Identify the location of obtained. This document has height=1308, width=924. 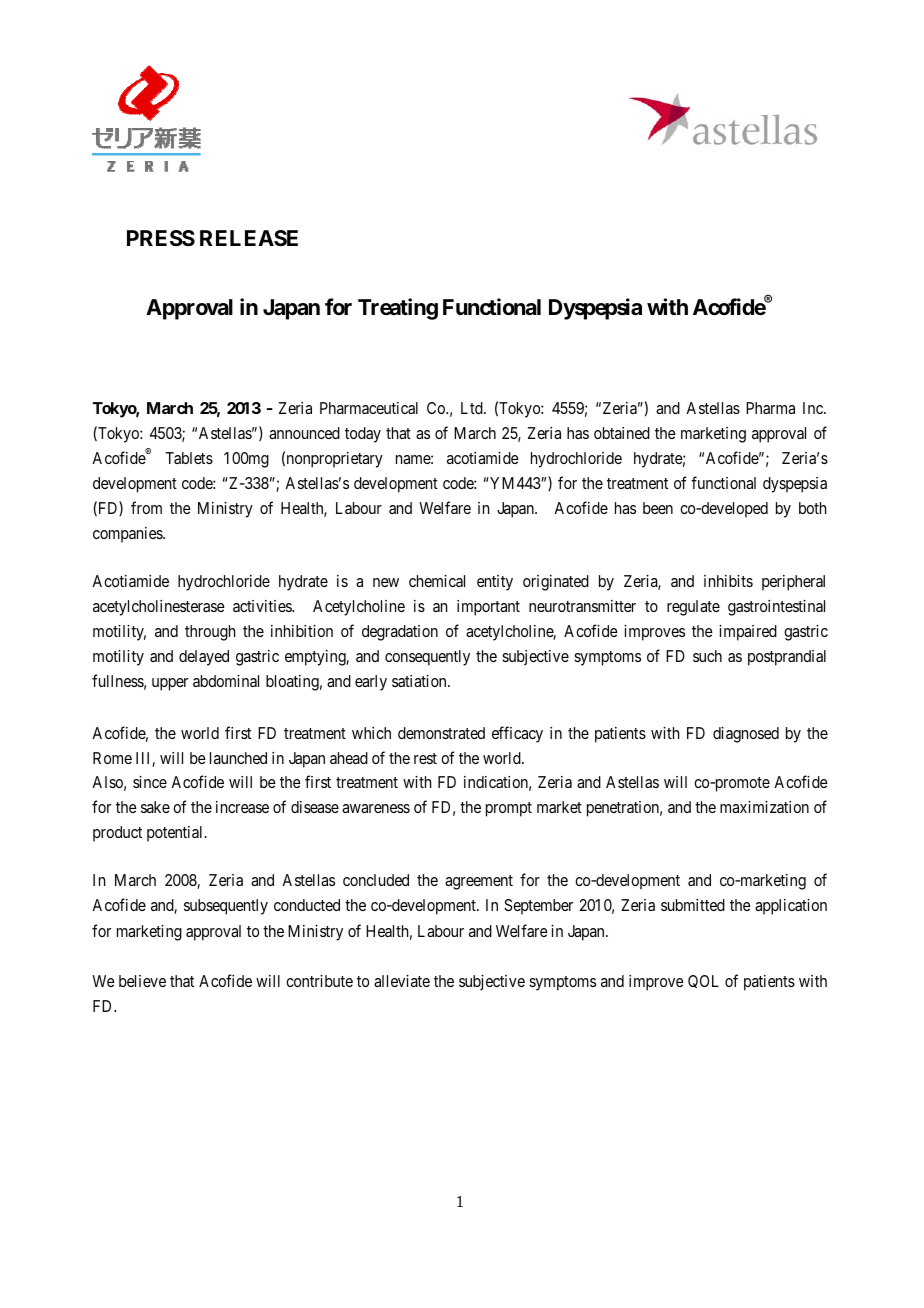
(622, 433).
